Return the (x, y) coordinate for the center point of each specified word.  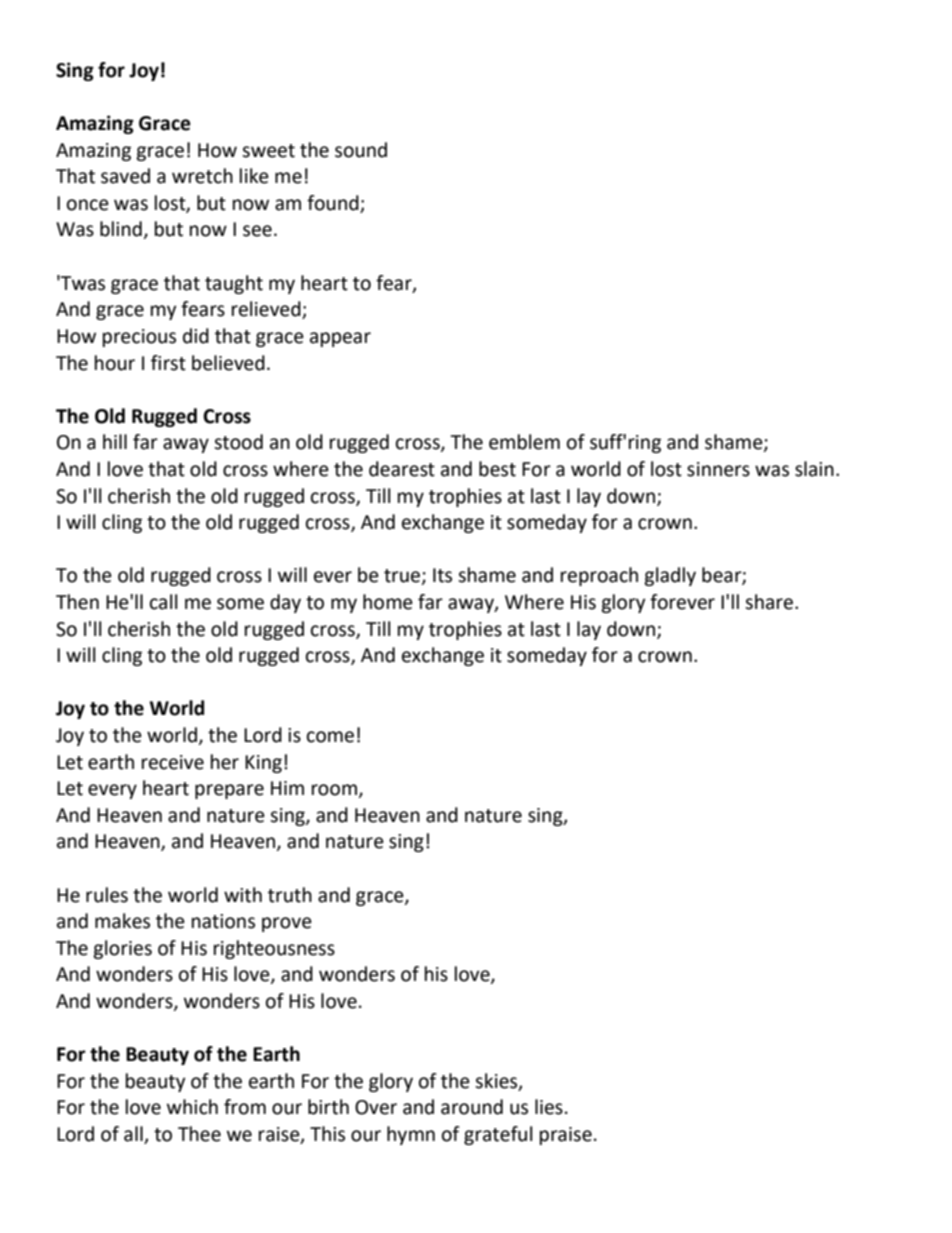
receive (173, 762)
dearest (402, 469)
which (192, 1107)
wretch (202, 176)
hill (115, 441)
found (333, 203)
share (770, 602)
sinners (718, 469)
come (330, 737)
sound (361, 150)
